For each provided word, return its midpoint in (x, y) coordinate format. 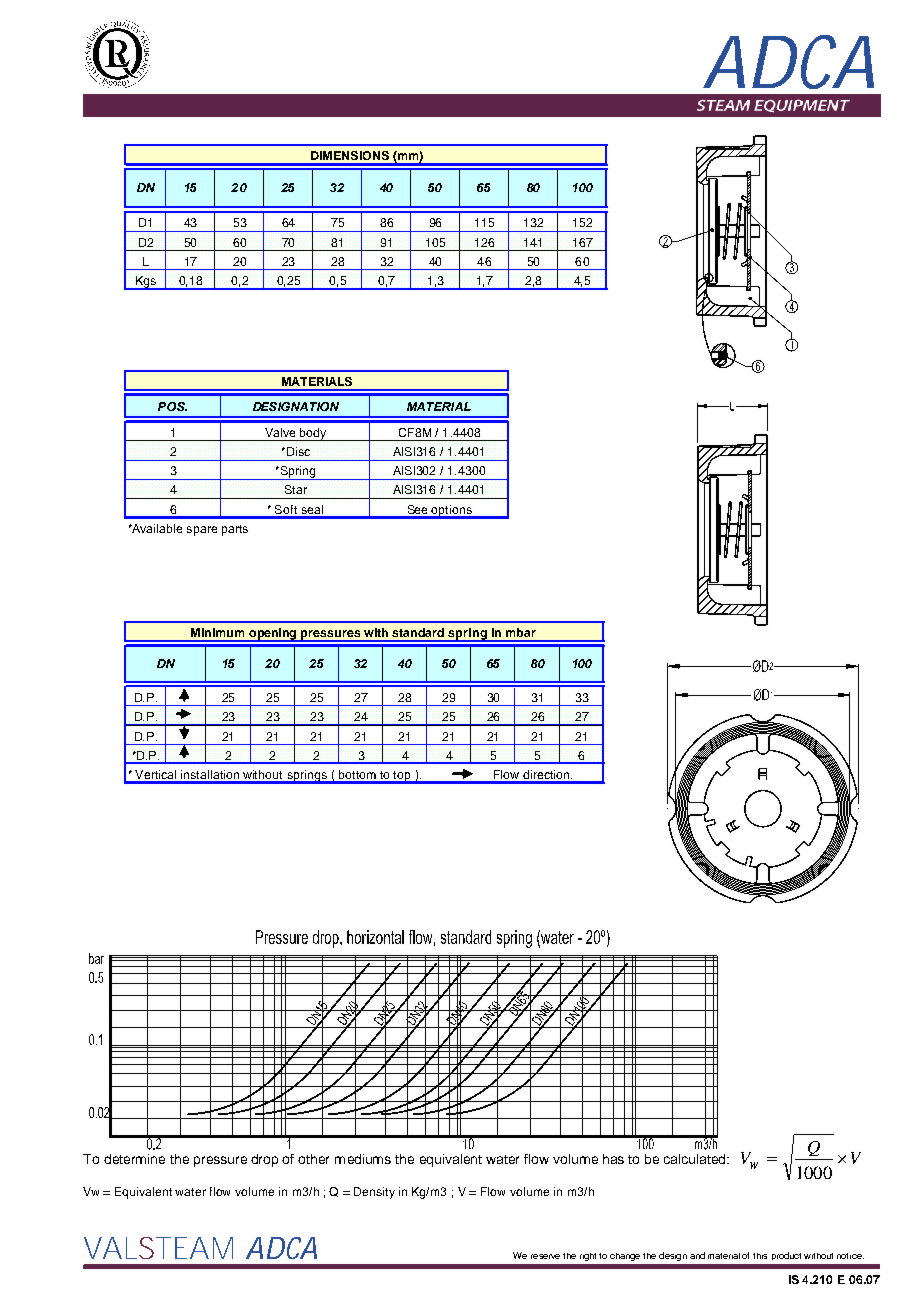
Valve (280, 432)
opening (273, 635)
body (313, 434)
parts (235, 530)
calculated (696, 1159)
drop (264, 1160)
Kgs (146, 283)
